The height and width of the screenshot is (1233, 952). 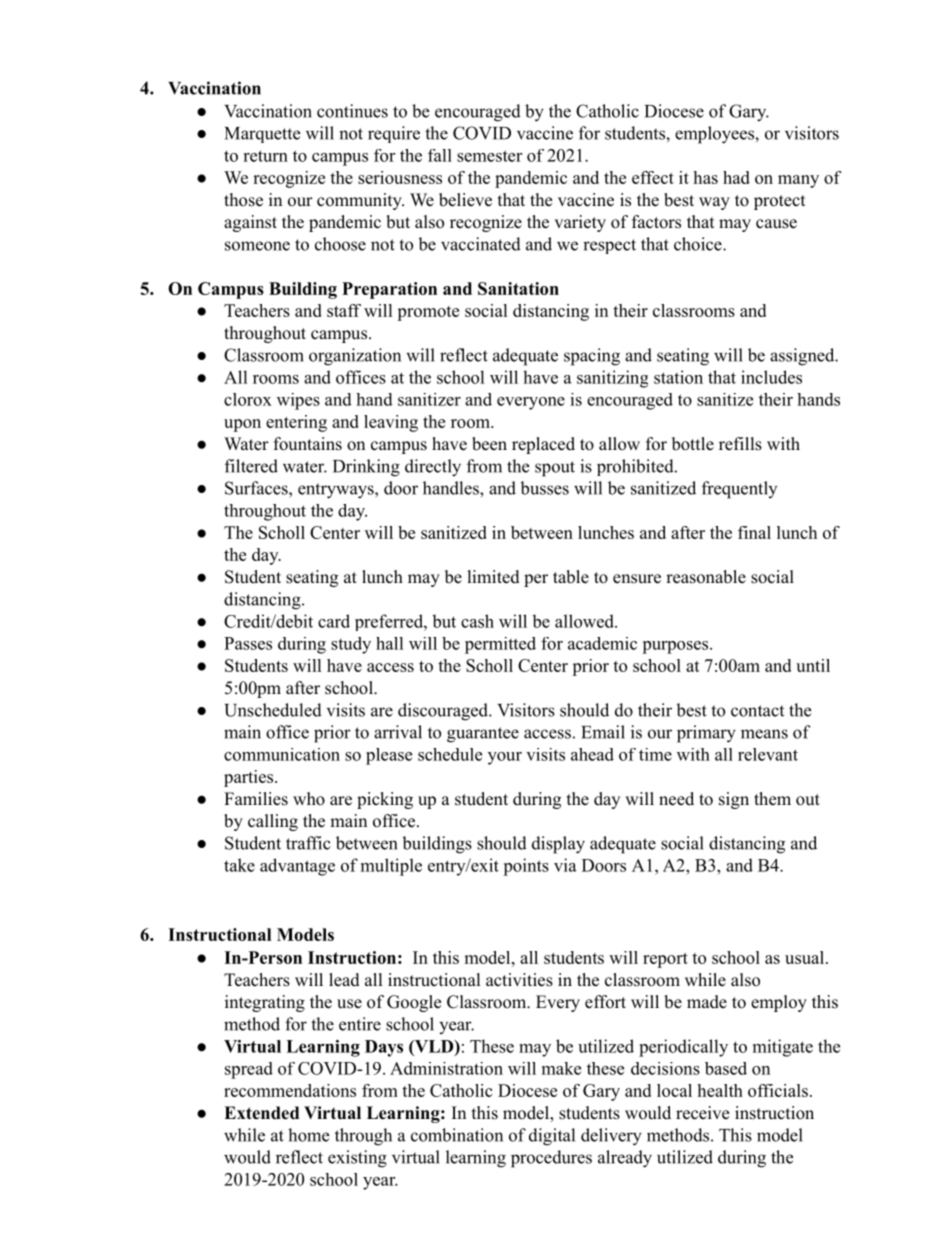 What do you see at coordinates (736, 177) in the screenshot?
I see `had` at bounding box center [736, 177].
